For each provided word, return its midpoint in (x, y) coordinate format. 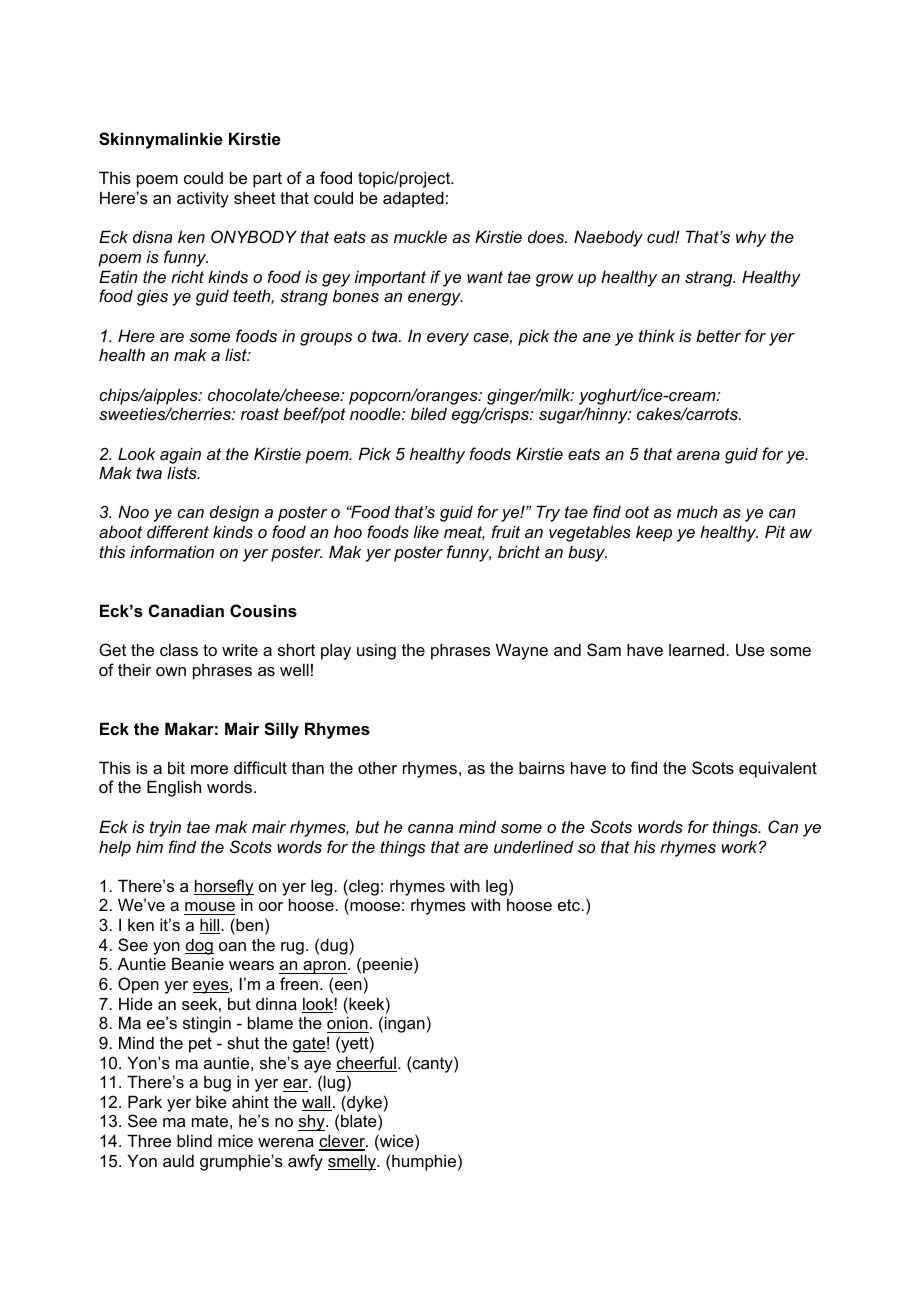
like (426, 531)
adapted (413, 199)
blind (194, 1140)
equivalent (778, 769)
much (697, 512)
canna (430, 828)
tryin (165, 828)
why (751, 239)
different (178, 531)
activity (203, 199)
